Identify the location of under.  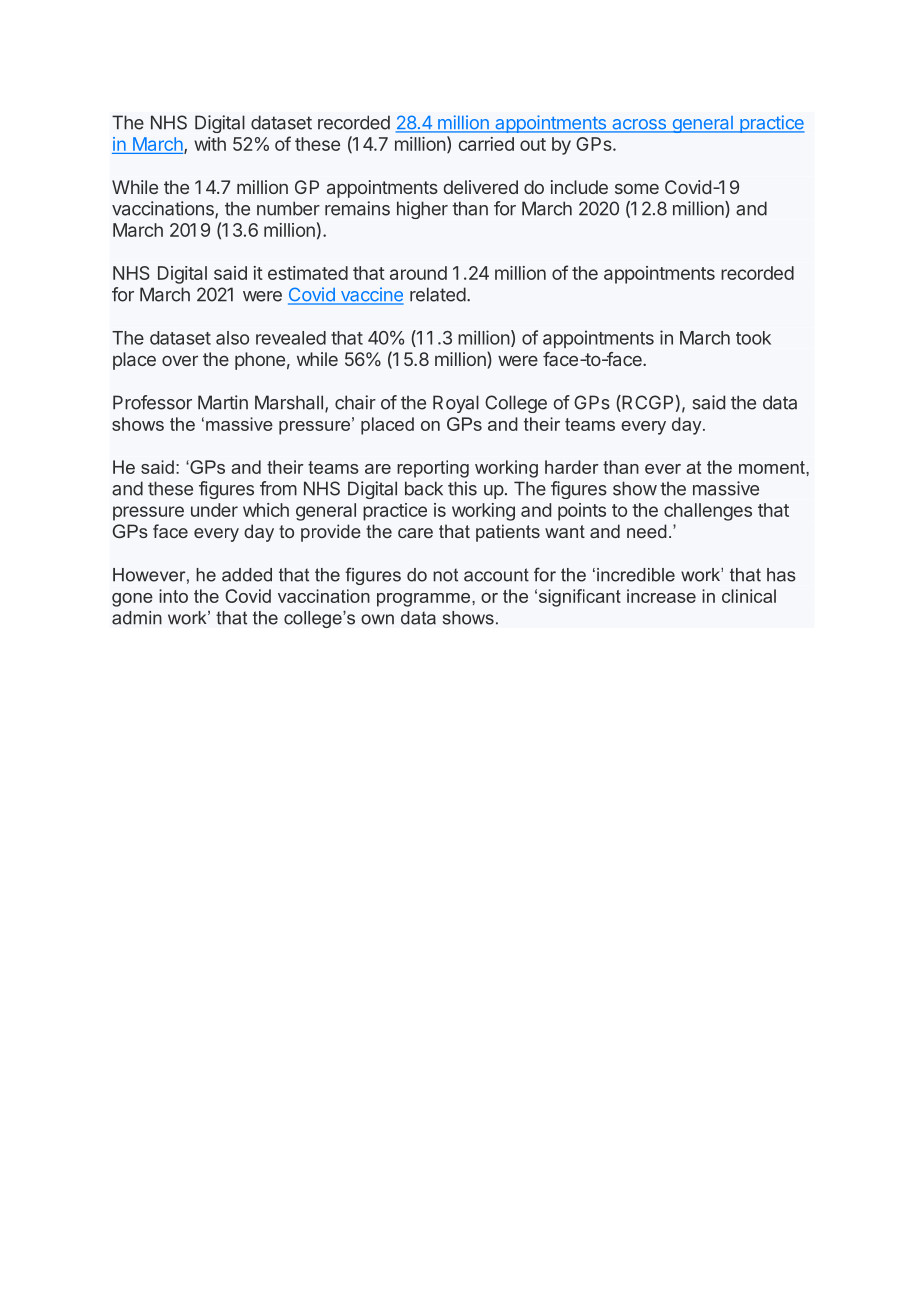
(214, 510).
